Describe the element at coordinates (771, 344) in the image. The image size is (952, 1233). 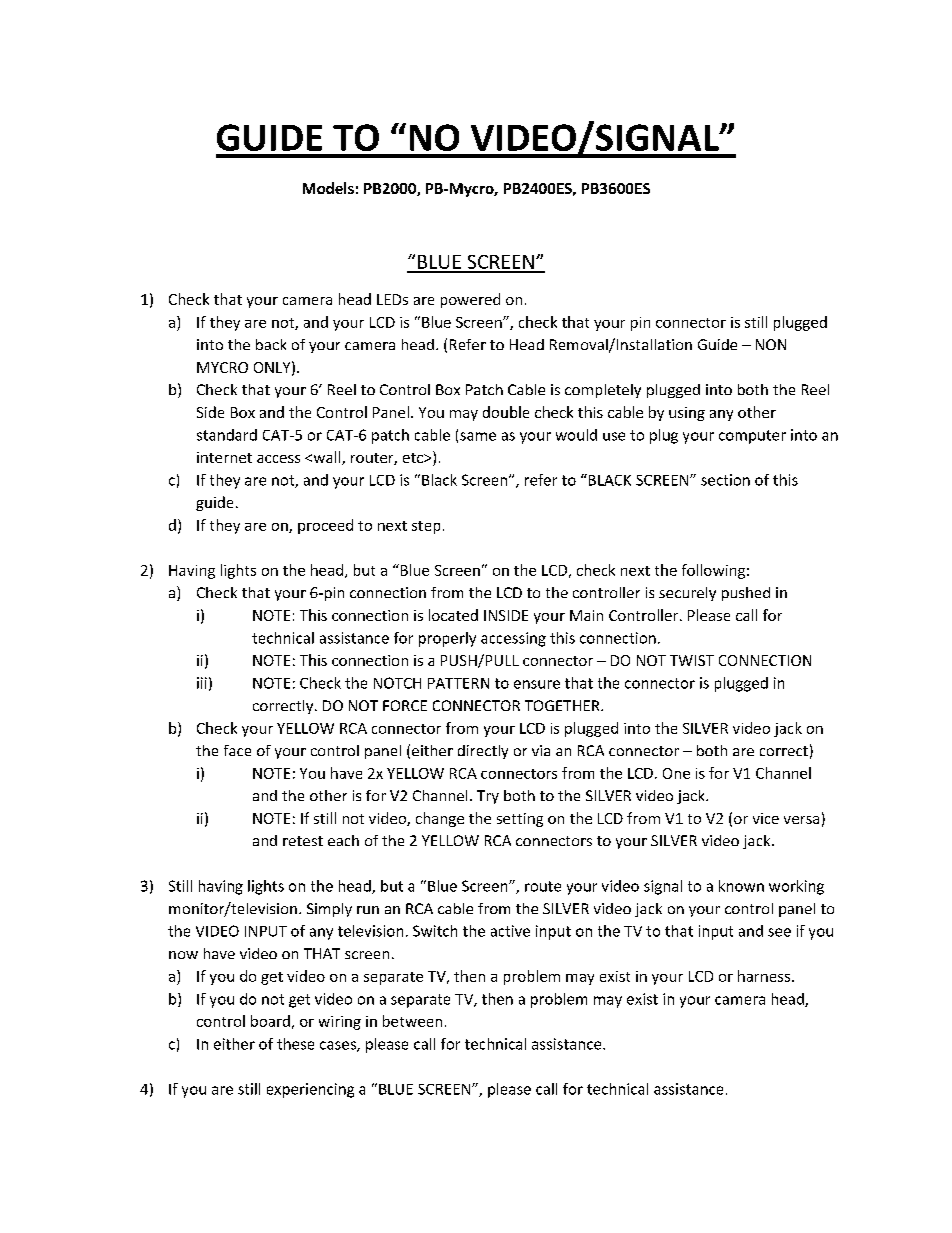
I see `NON` at that location.
